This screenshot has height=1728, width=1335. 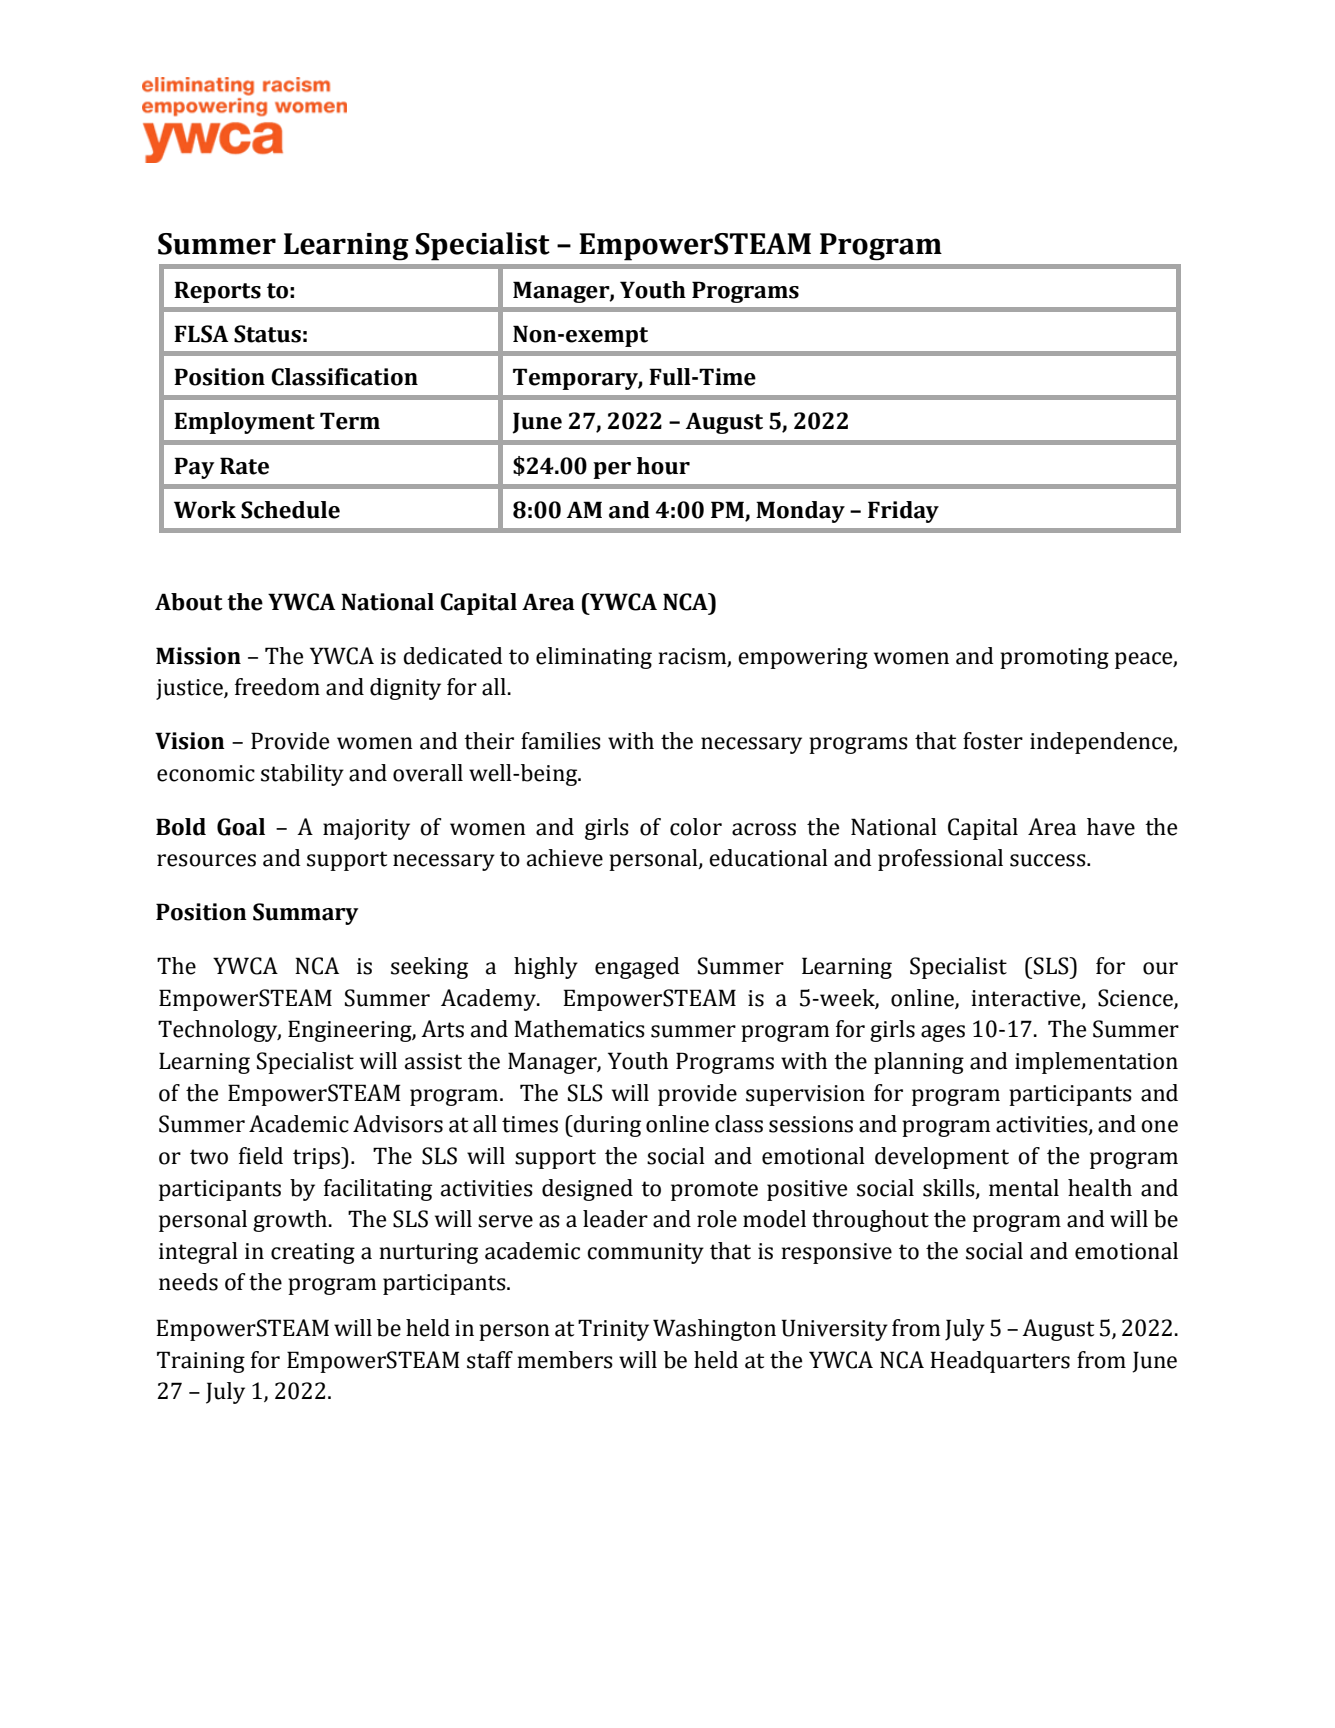 I want to click on Training, so click(x=201, y=1362).
